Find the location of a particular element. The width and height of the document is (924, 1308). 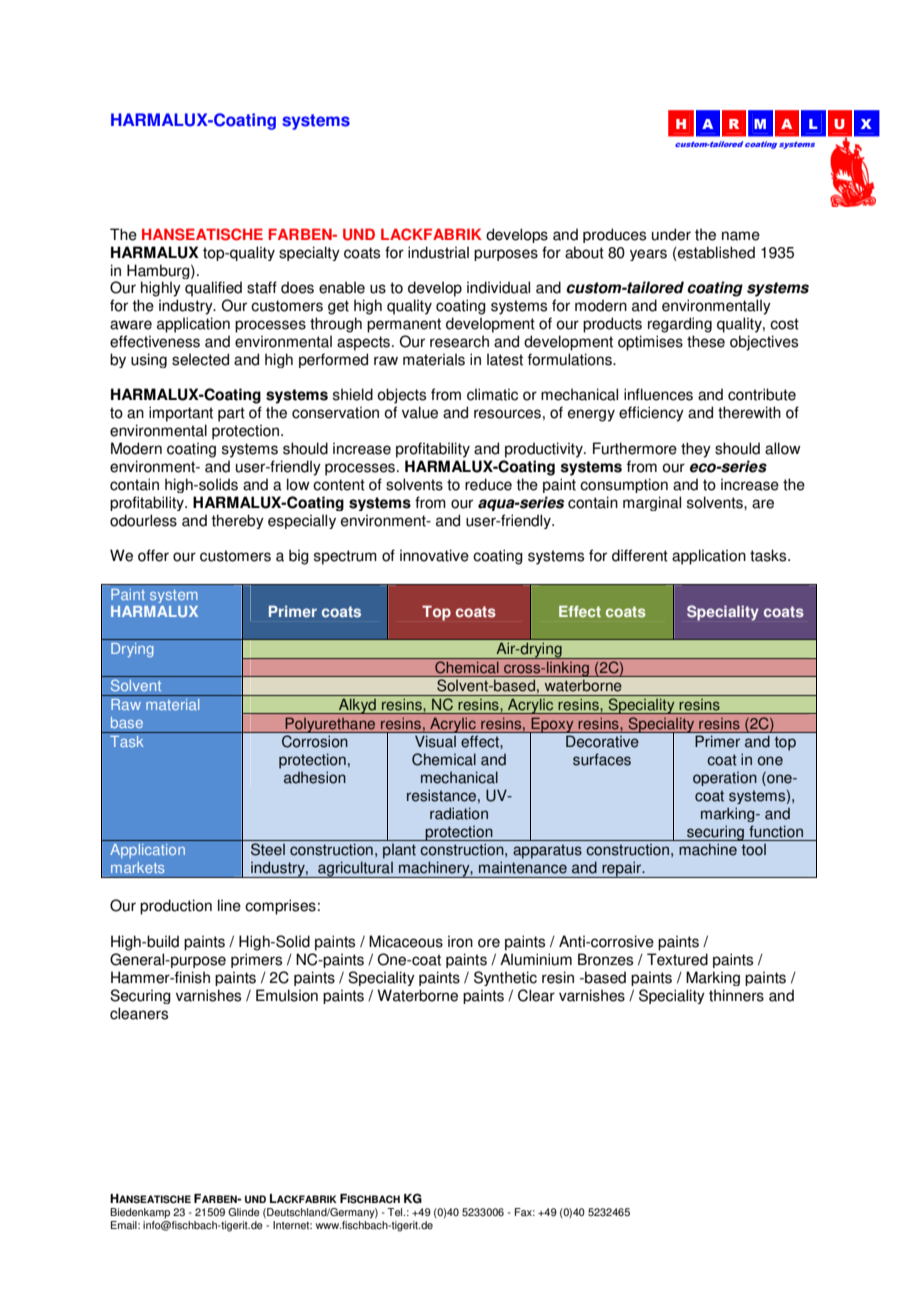

reduce is located at coordinates (488, 484).
